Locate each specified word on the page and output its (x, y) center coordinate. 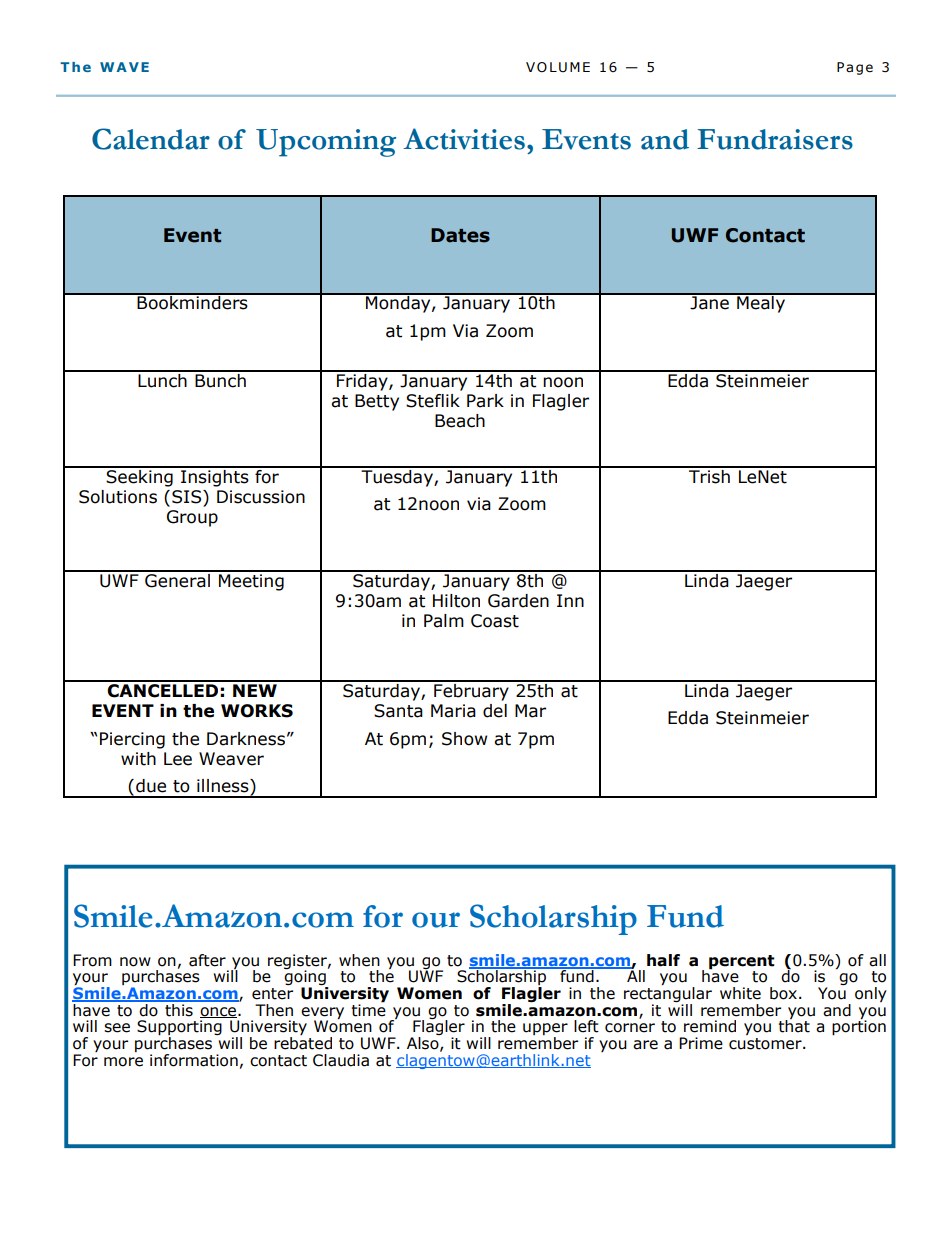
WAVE (124, 67)
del (495, 711)
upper (545, 1030)
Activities (464, 139)
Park (485, 401)
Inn (570, 600)
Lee (178, 759)
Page (855, 68)
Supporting (179, 1029)
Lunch (162, 379)
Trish (709, 475)
